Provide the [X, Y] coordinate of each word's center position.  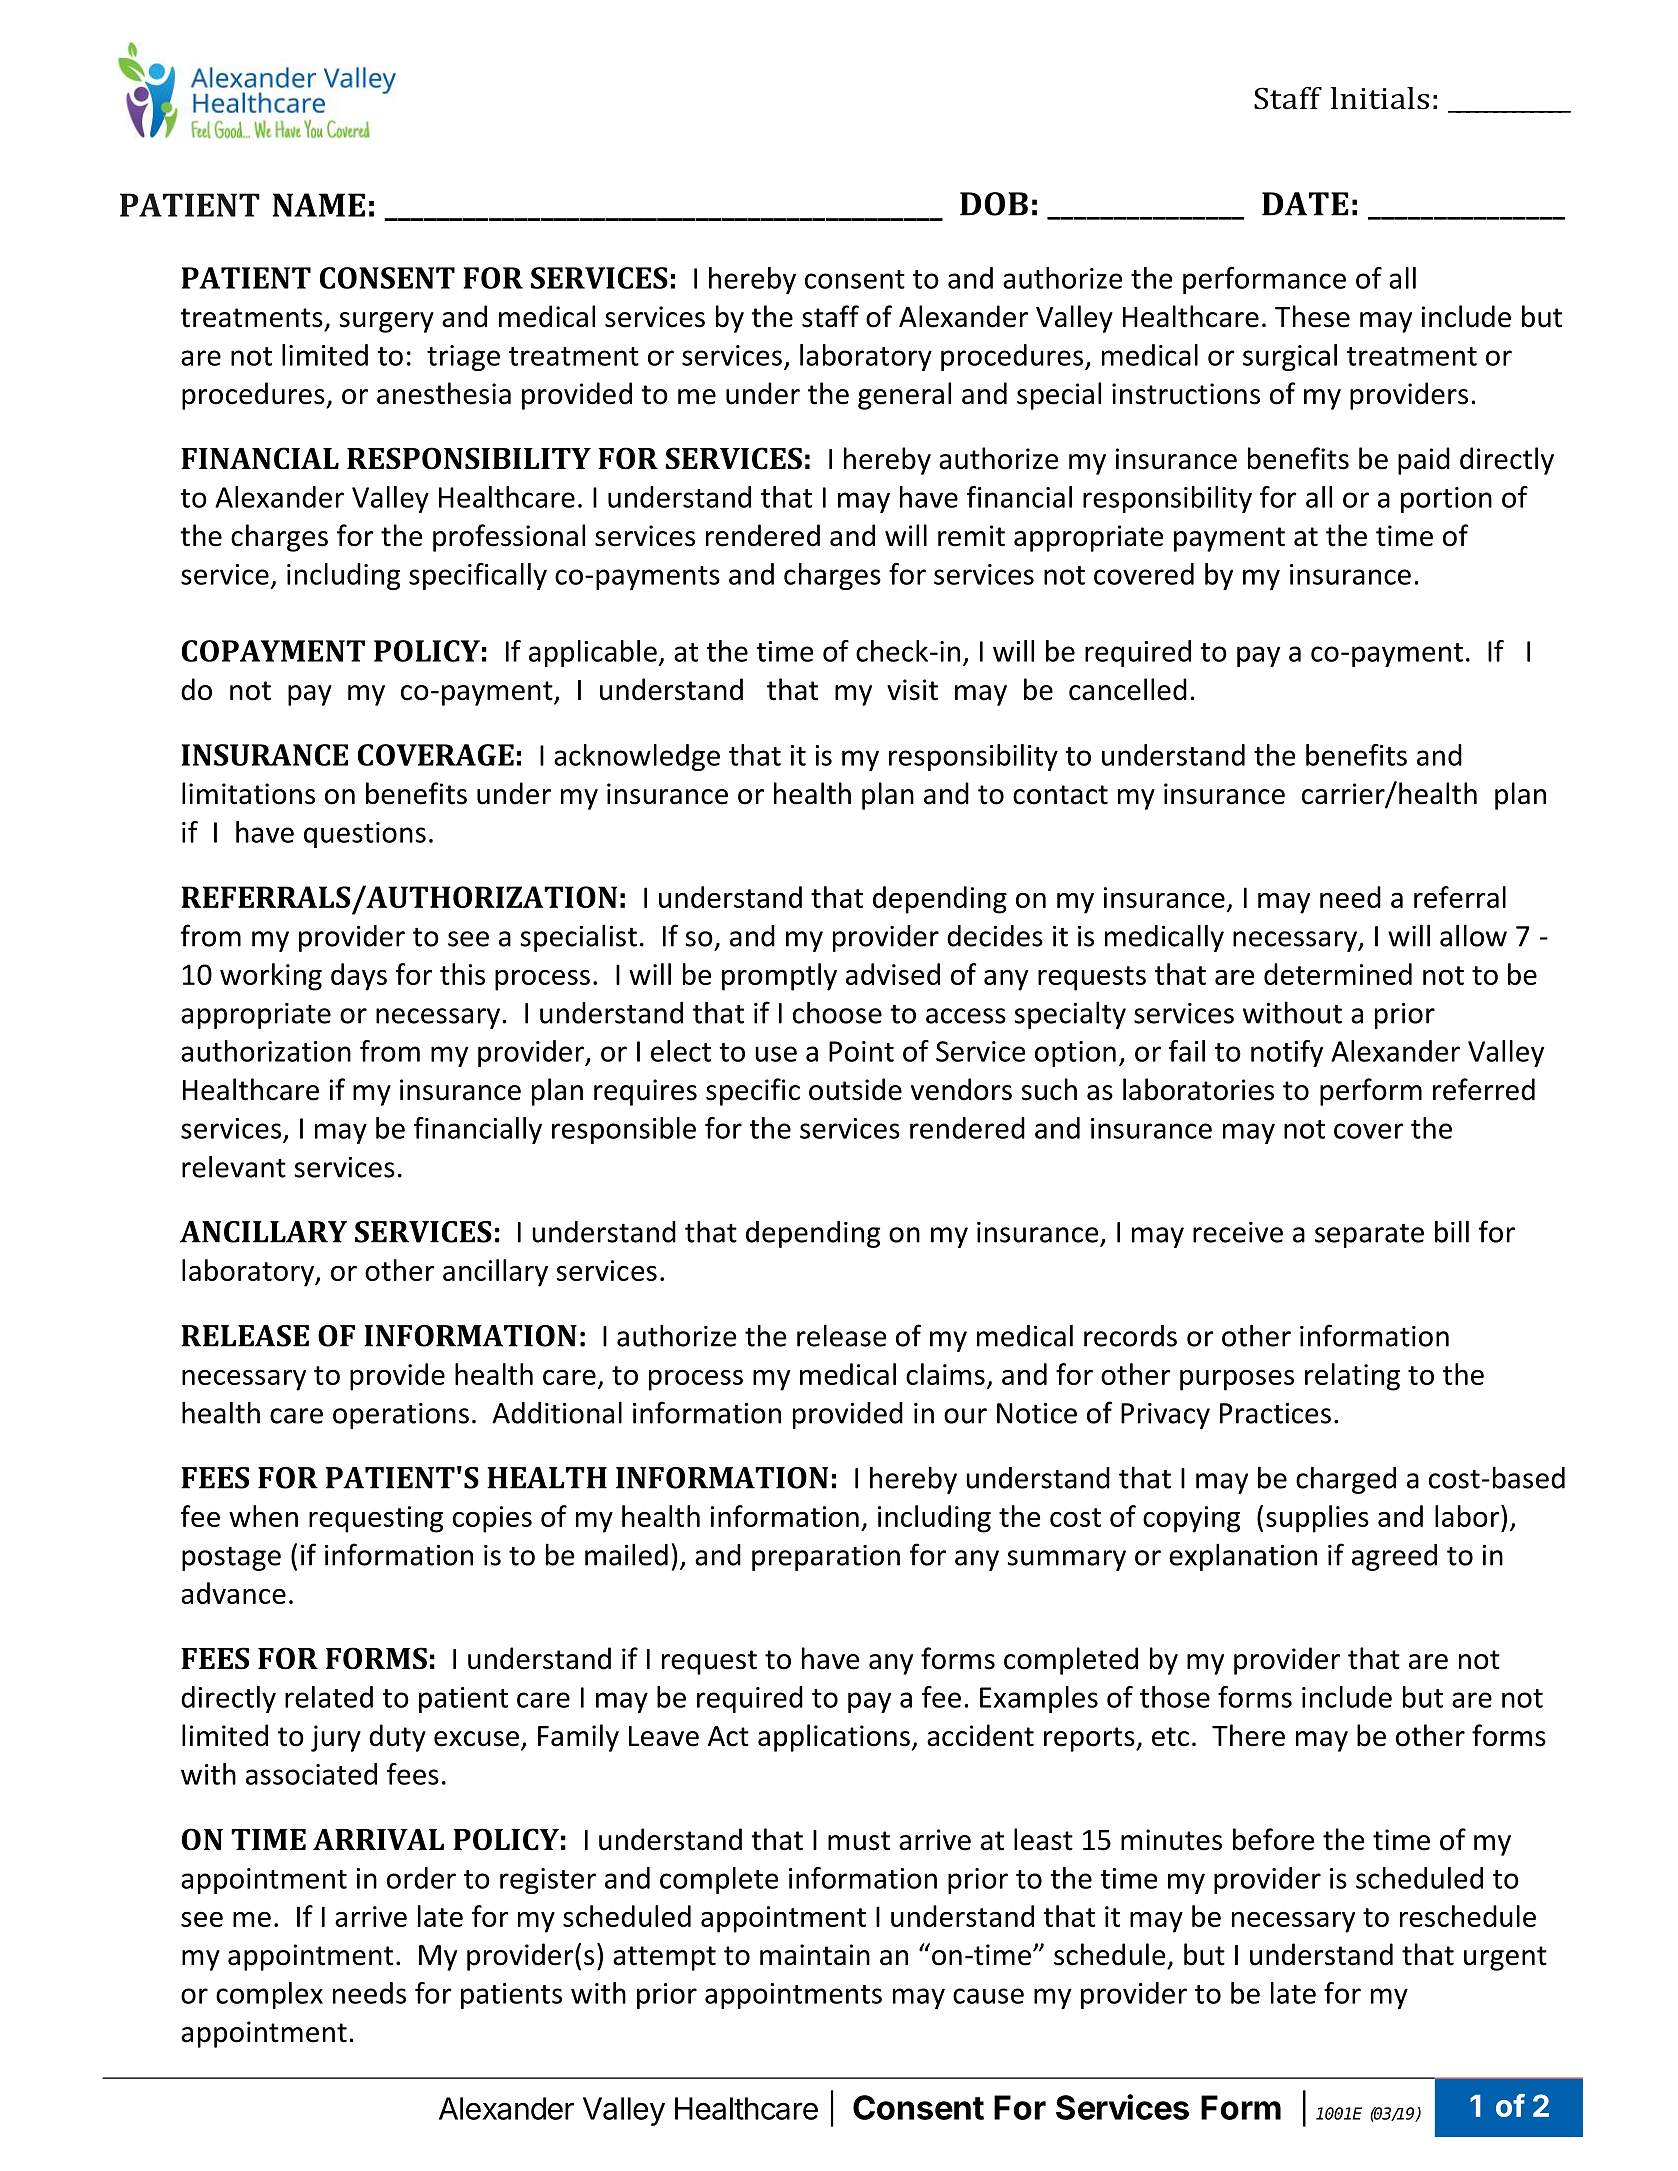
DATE [1305, 204]
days [359, 977]
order [421, 1878]
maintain [815, 1955]
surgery [387, 322]
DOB [994, 204]
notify [1287, 1053]
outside [855, 1089]
